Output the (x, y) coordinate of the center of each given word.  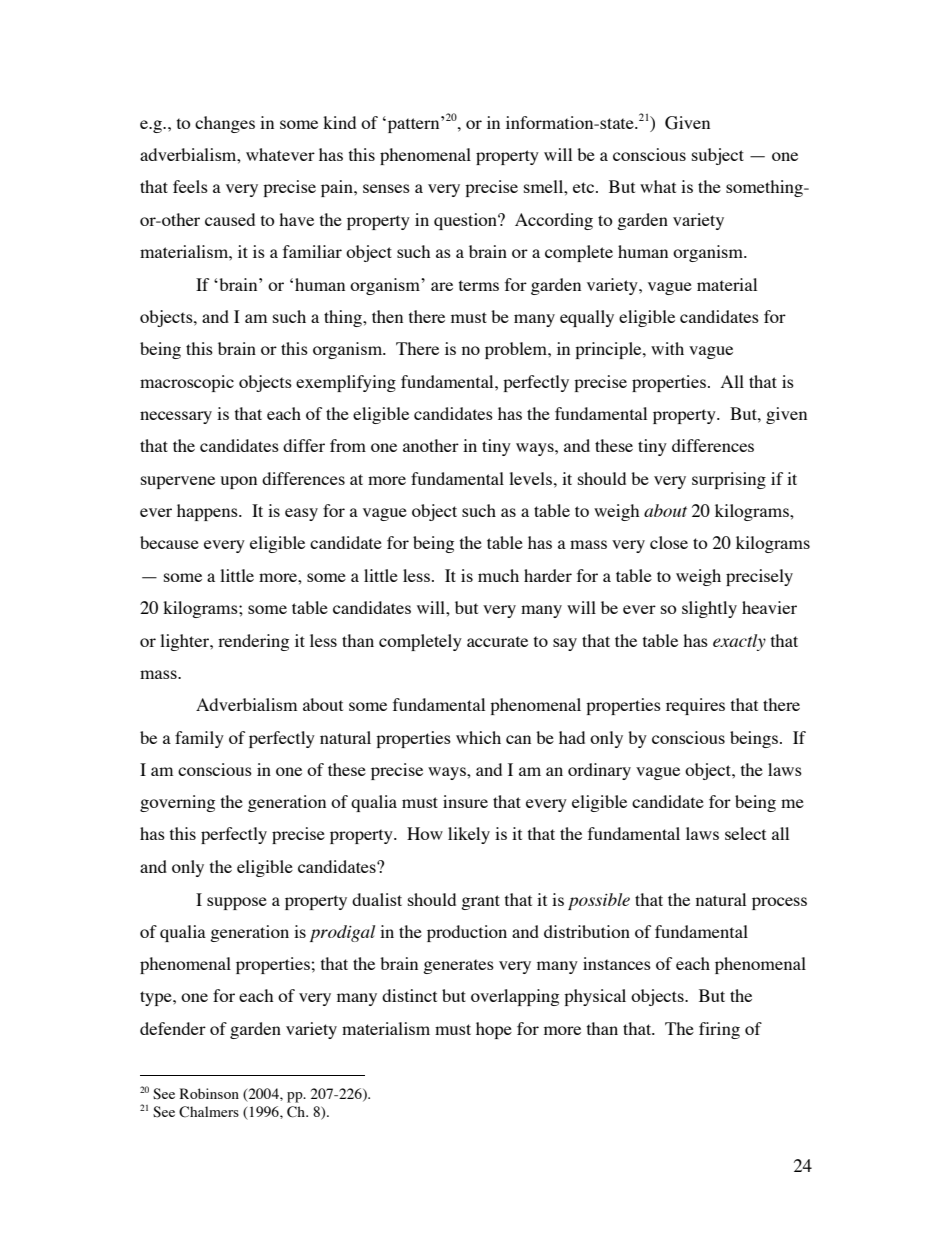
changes (225, 124)
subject (718, 156)
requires (695, 706)
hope (494, 1030)
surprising (729, 480)
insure (465, 801)
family (199, 739)
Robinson (209, 1093)
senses (386, 188)
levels (530, 478)
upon (238, 482)
